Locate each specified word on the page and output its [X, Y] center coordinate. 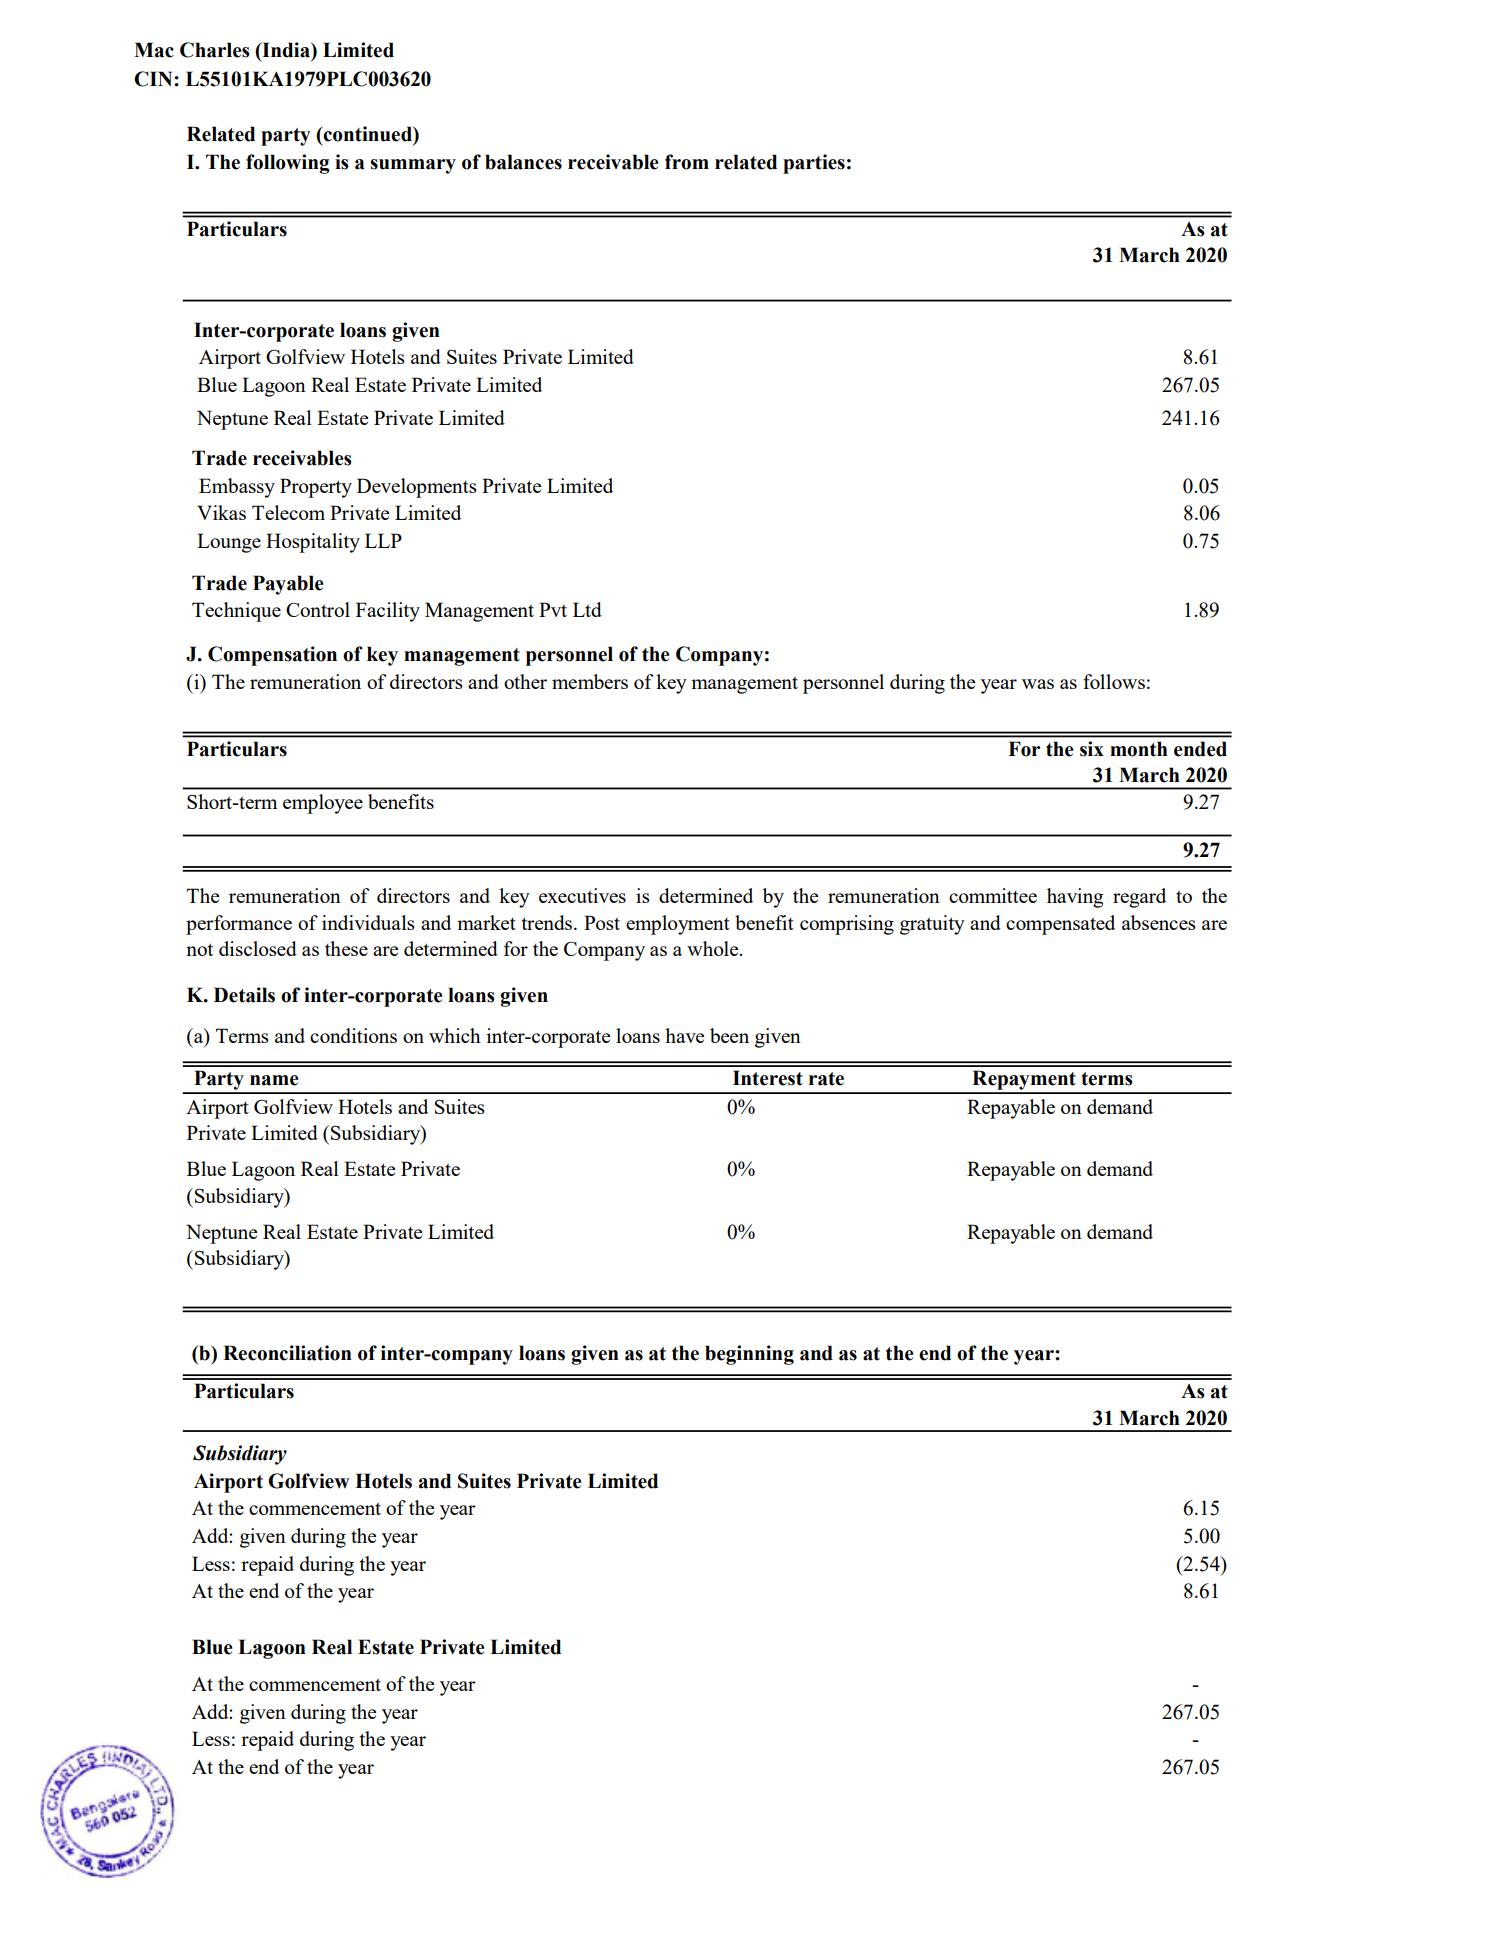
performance [239, 925]
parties [814, 164]
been [729, 1035]
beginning [749, 1355]
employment [678, 925]
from [687, 162]
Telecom [288, 512]
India [286, 50]
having [1075, 898]
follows [1114, 681]
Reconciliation [287, 1353]
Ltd [587, 609]
